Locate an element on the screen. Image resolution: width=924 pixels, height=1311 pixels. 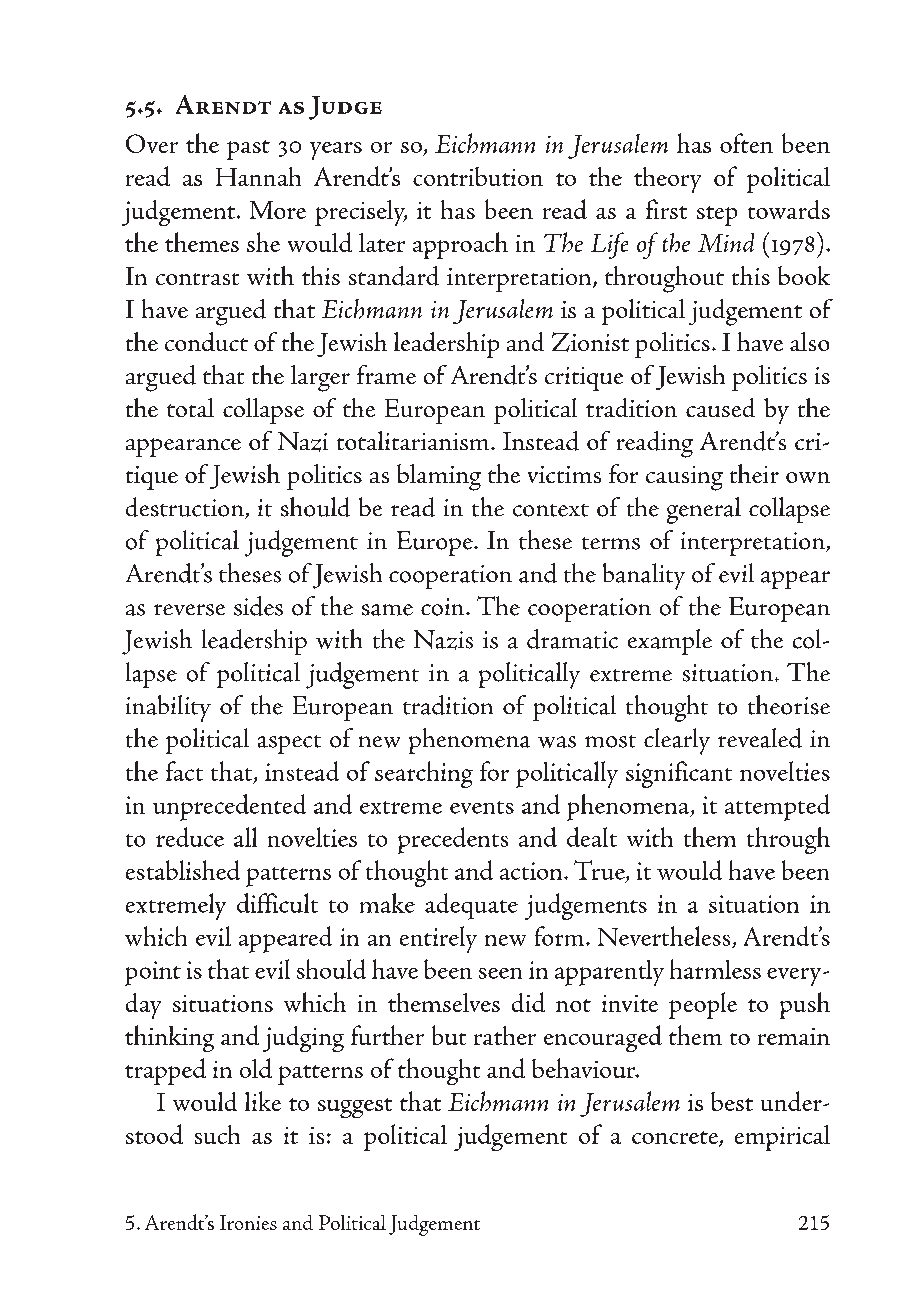
often is located at coordinates (746, 143).
